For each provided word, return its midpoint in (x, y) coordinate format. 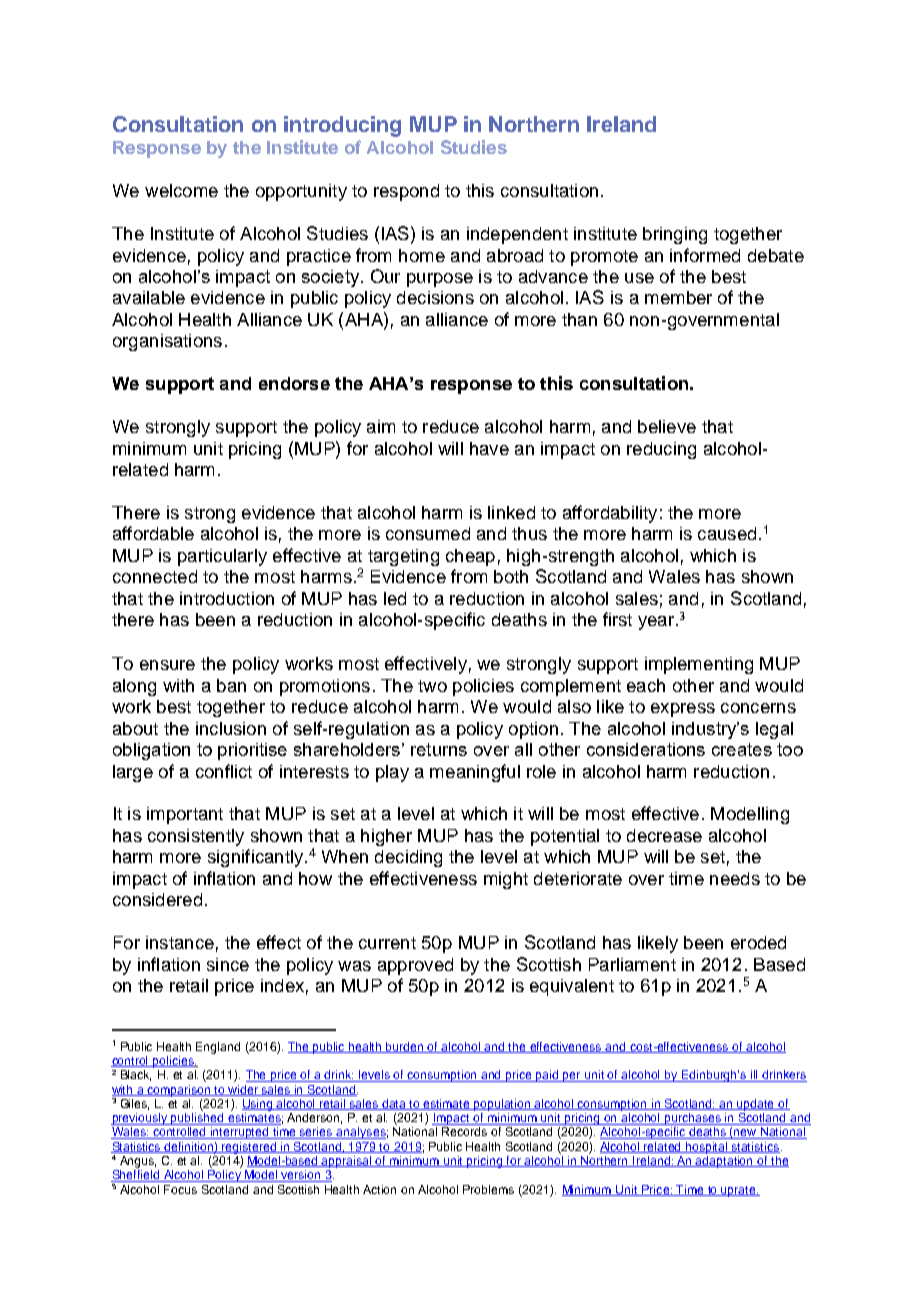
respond (406, 192)
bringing (675, 235)
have (489, 448)
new (746, 1134)
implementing (699, 665)
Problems (488, 1189)
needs (735, 878)
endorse (294, 383)
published (198, 1119)
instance (180, 942)
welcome (181, 190)
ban (231, 685)
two (432, 686)
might (506, 880)
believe (667, 426)
